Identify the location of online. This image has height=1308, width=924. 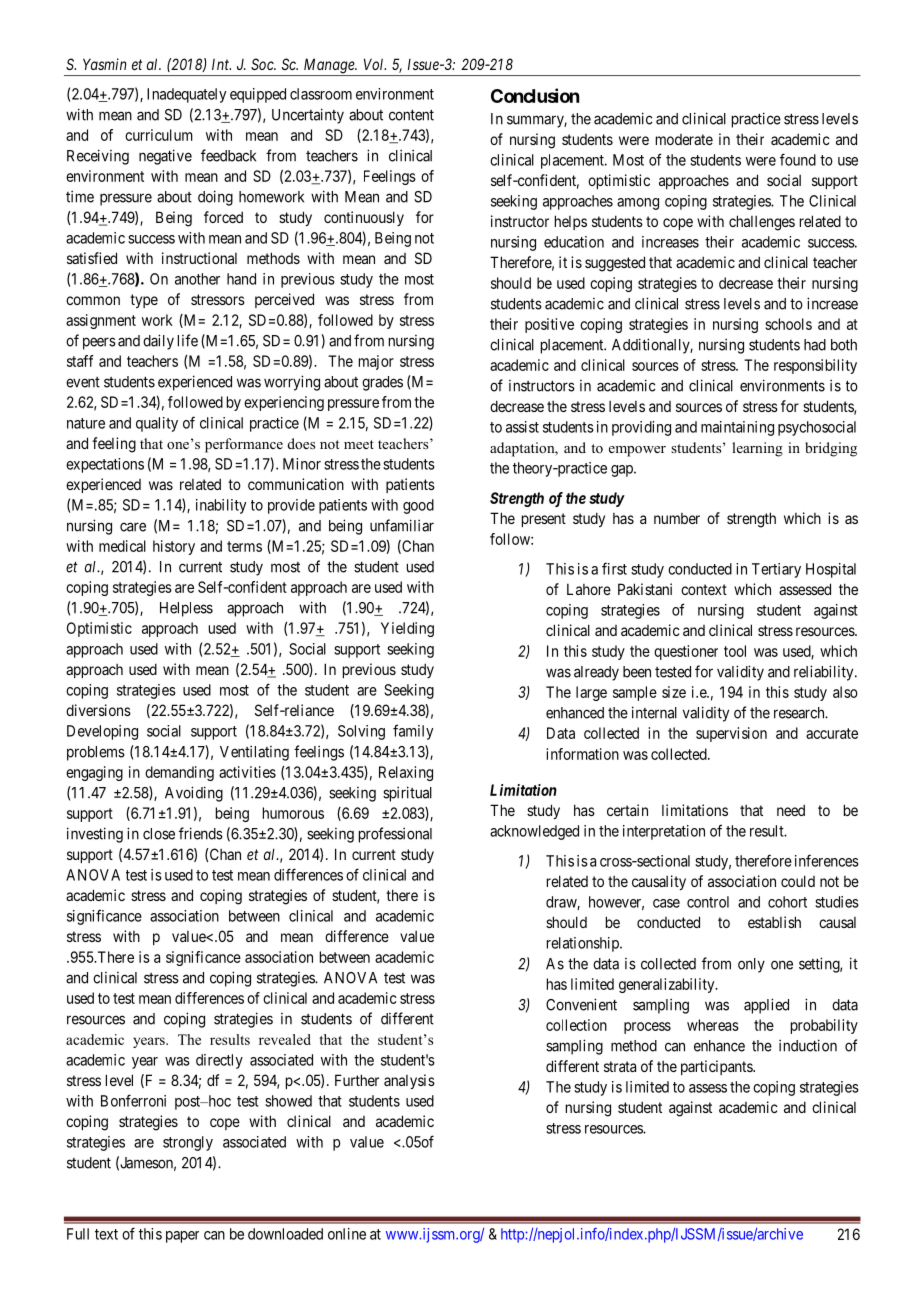
(347, 1234).
